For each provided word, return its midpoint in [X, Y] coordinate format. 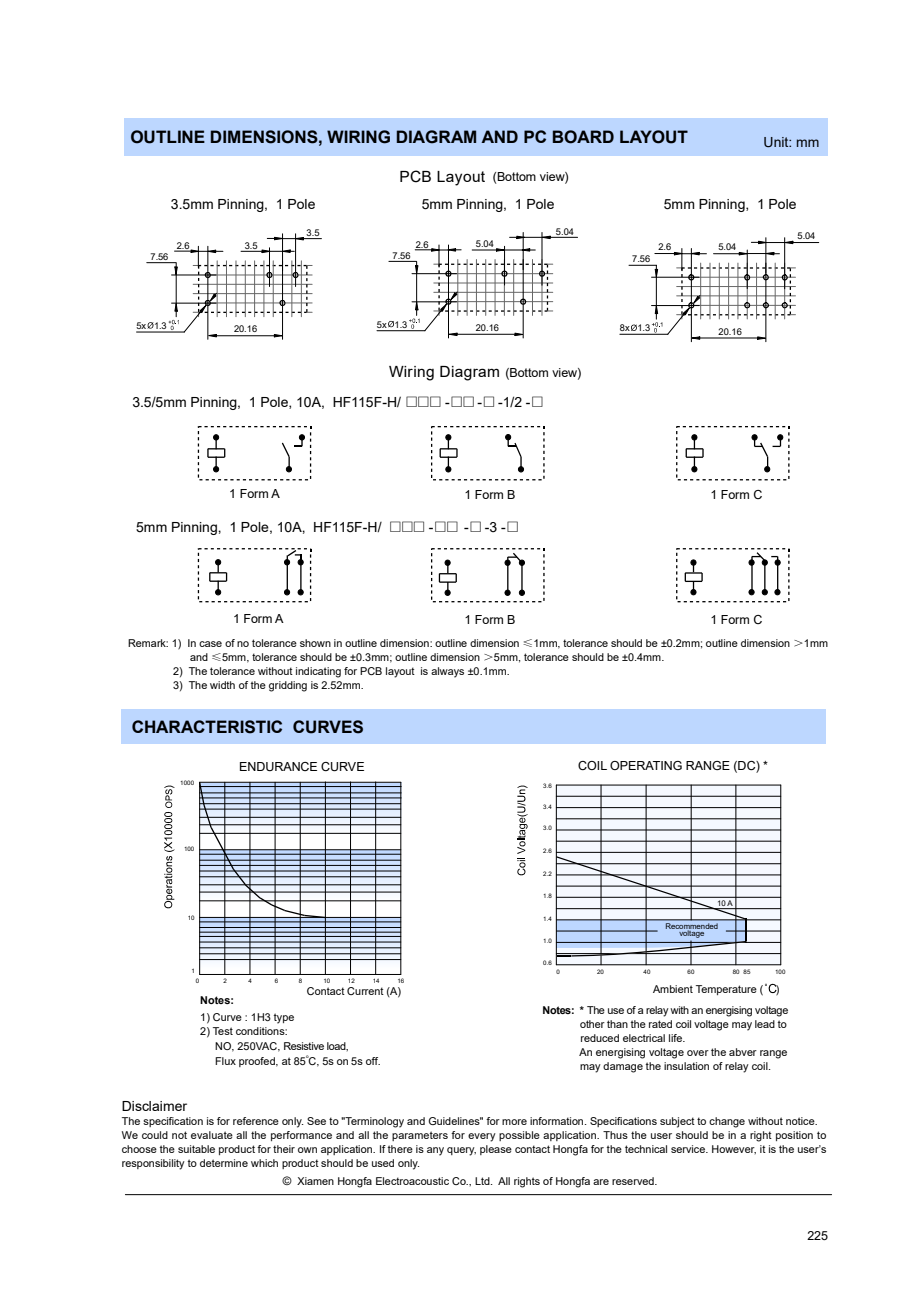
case [210, 644]
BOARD [583, 137]
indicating [318, 672]
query [461, 1151]
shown [315, 643]
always [447, 672]
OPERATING [646, 765]
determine [224, 1163]
